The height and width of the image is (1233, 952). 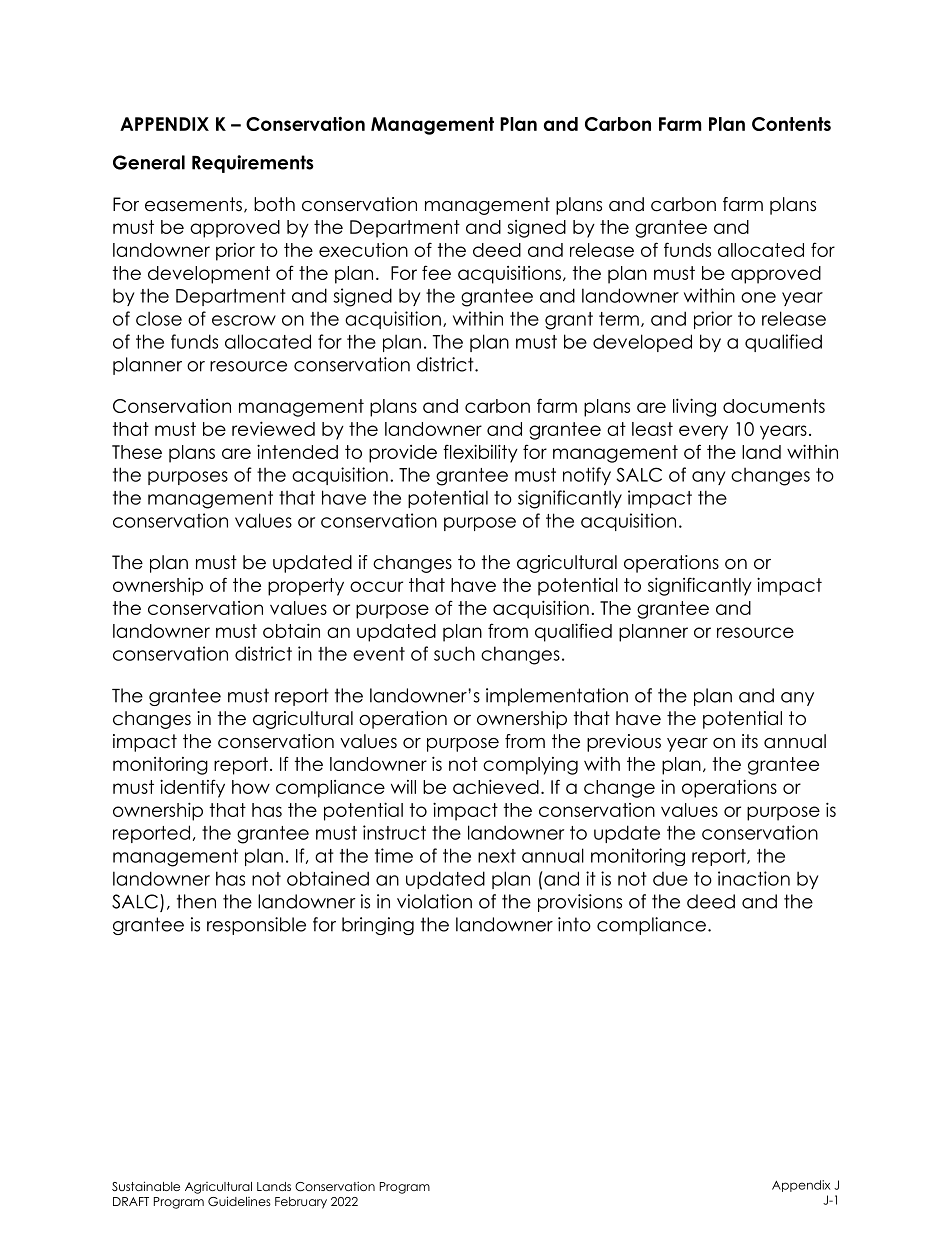 I want to click on Guidelines, so click(x=239, y=1201).
